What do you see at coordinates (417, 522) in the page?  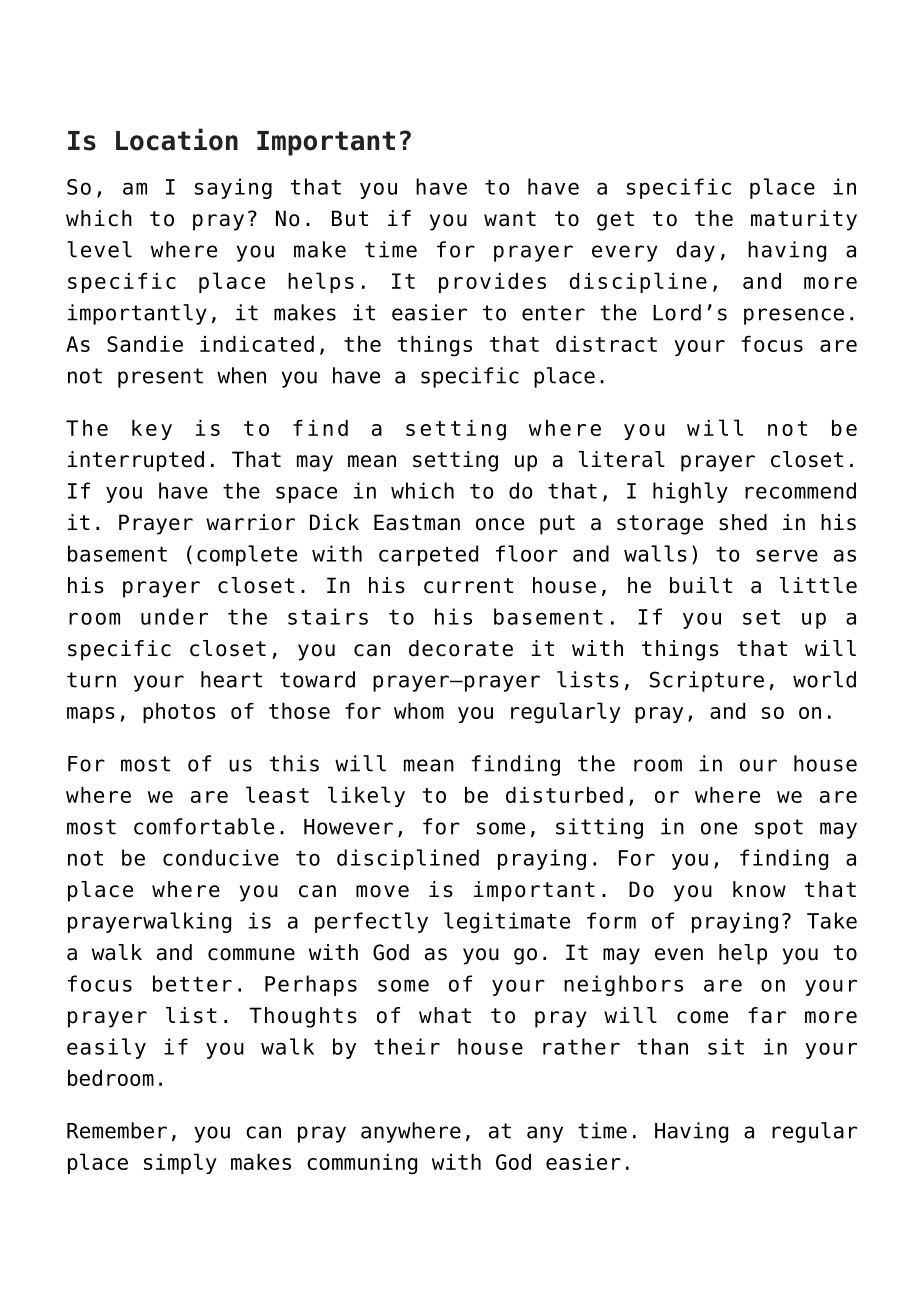 I see `Eastman` at bounding box center [417, 522].
